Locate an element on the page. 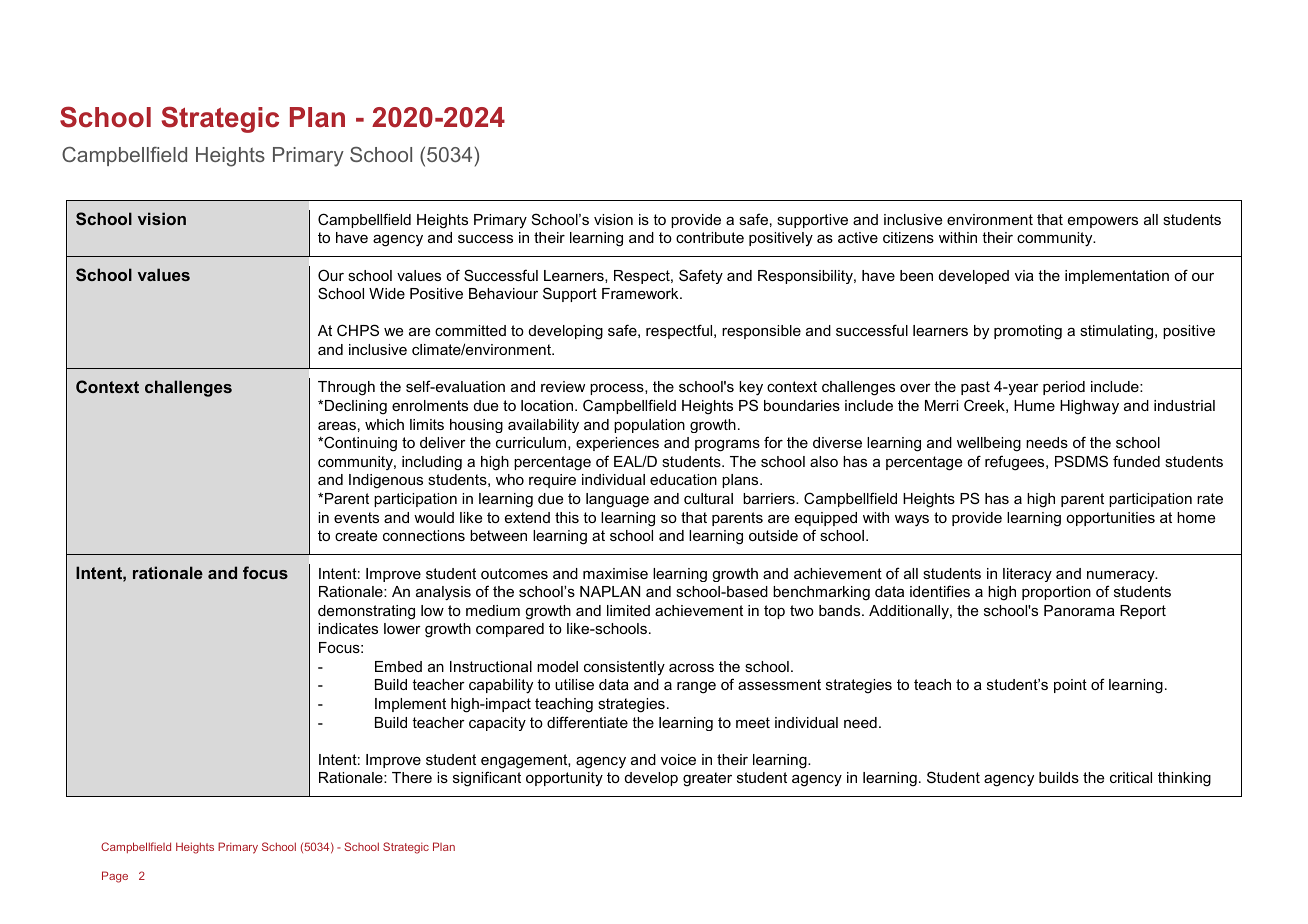 This document has height=924, width=1308. greater is located at coordinates (707, 779).
